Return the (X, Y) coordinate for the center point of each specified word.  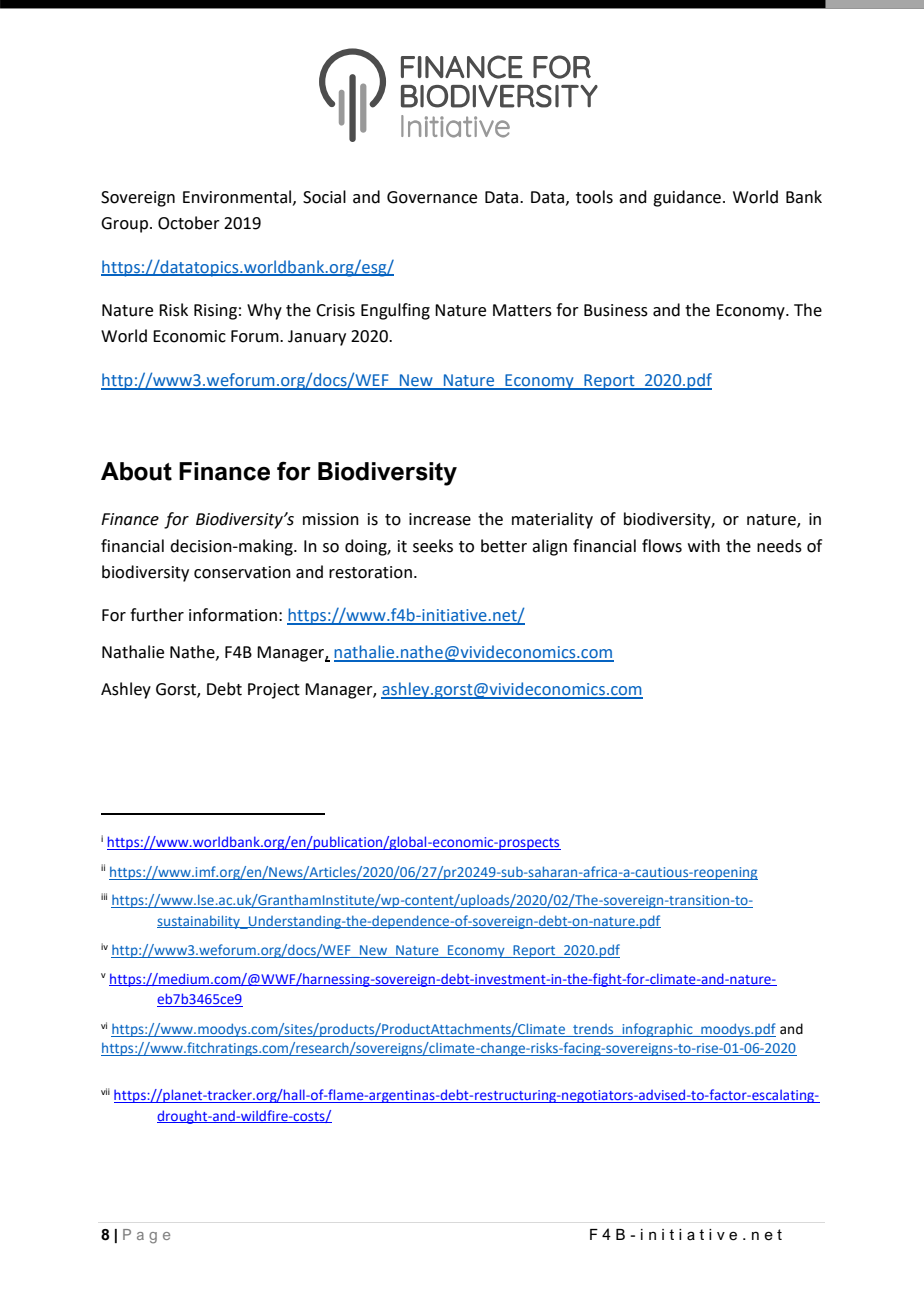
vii (105, 1091)
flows (662, 546)
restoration (370, 572)
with (704, 546)
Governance (432, 197)
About (136, 471)
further (157, 615)
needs (779, 546)
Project (274, 691)
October (189, 223)
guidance (687, 198)
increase (440, 519)
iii (104, 896)
